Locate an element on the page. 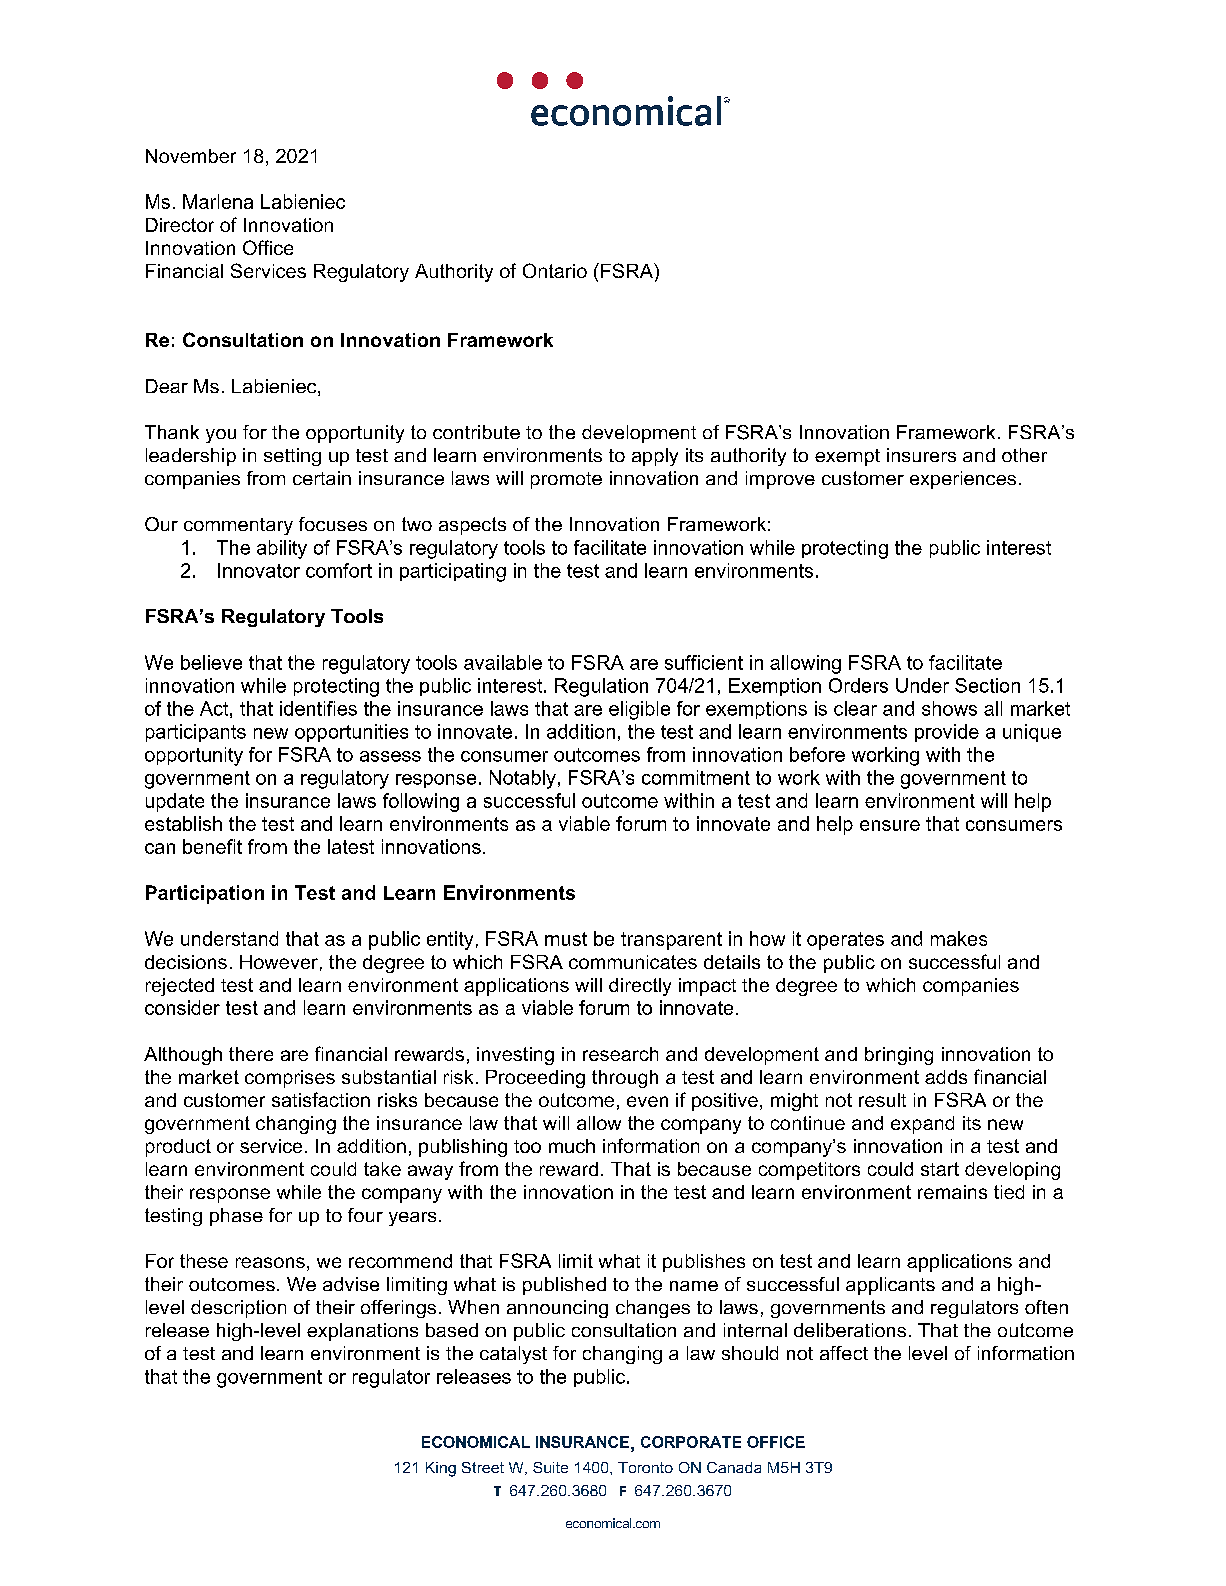 Image resolution: width=1226 pixels, height=1586 pixels. insurers is located at coordinates (921, 455).
